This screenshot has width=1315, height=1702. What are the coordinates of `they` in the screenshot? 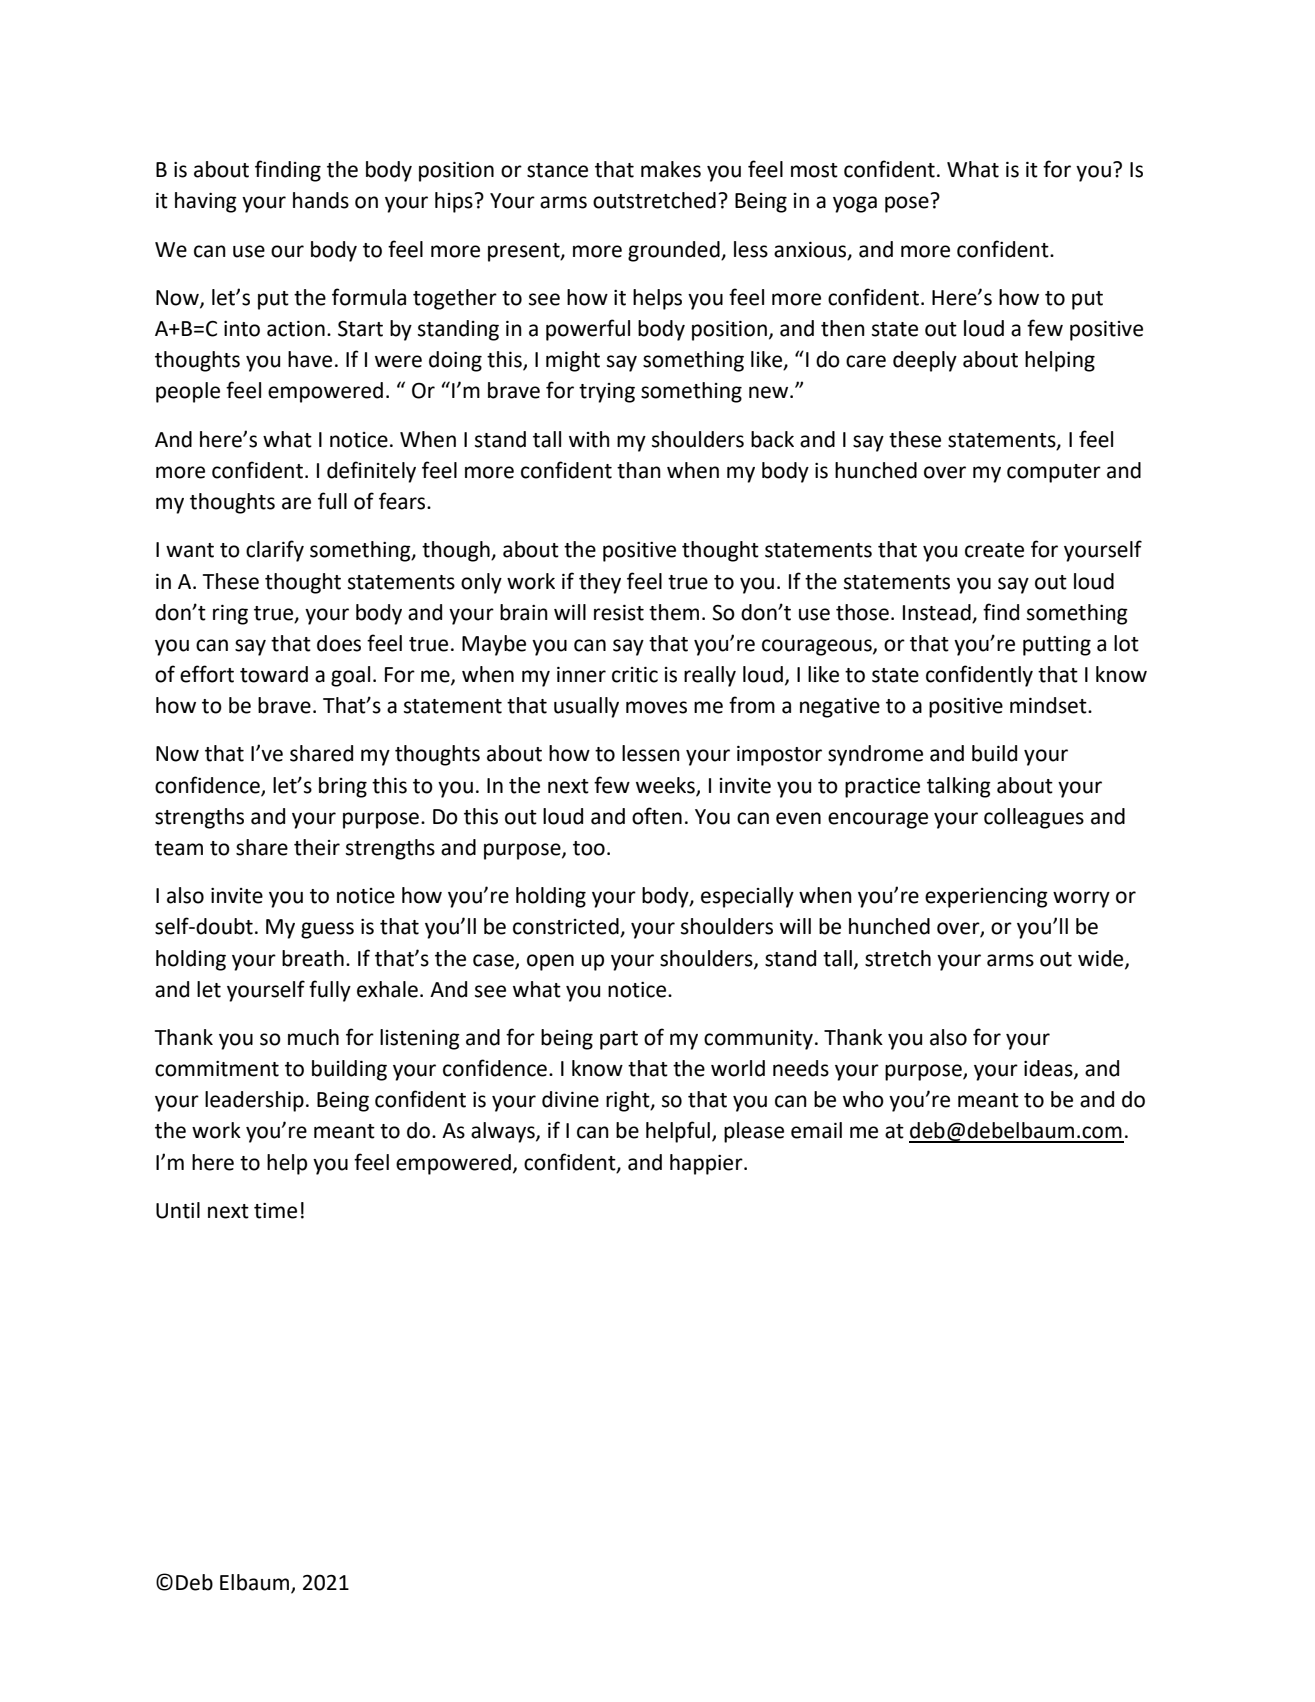 It's located at (600, 583).
